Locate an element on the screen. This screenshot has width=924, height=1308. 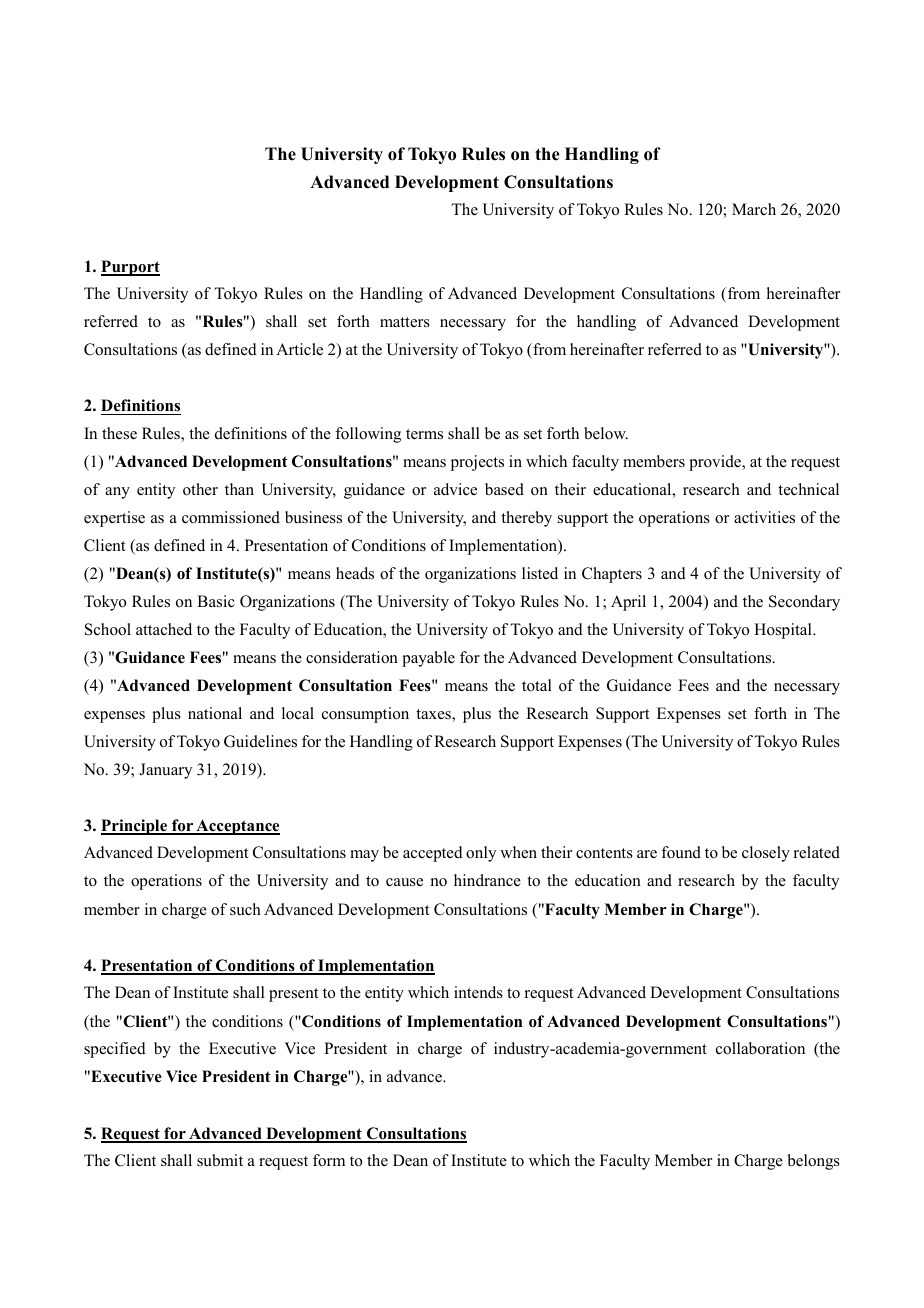
closely is located at coordinates (766, 854).
